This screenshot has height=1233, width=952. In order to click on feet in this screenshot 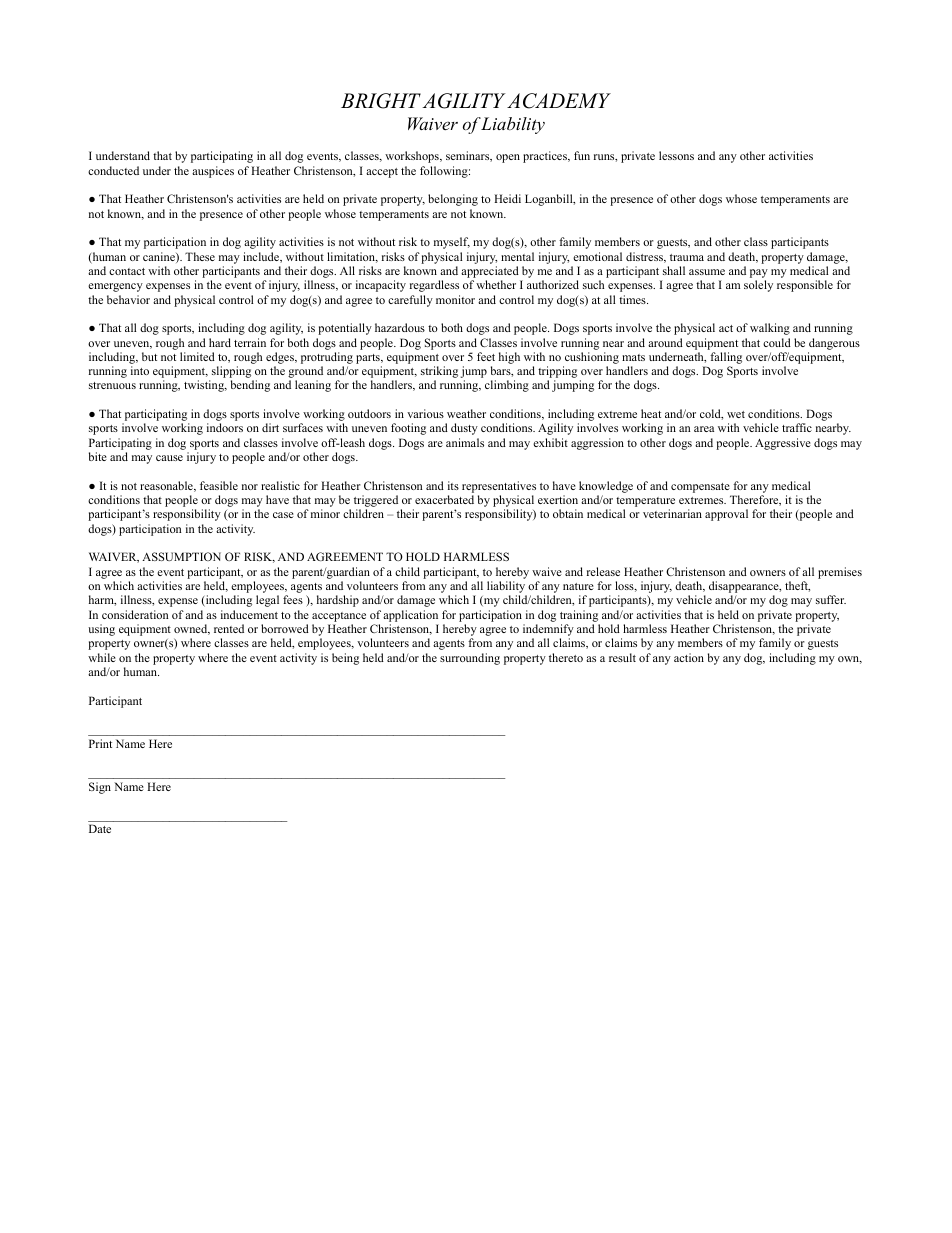, I will do `click(486, 356)`.
